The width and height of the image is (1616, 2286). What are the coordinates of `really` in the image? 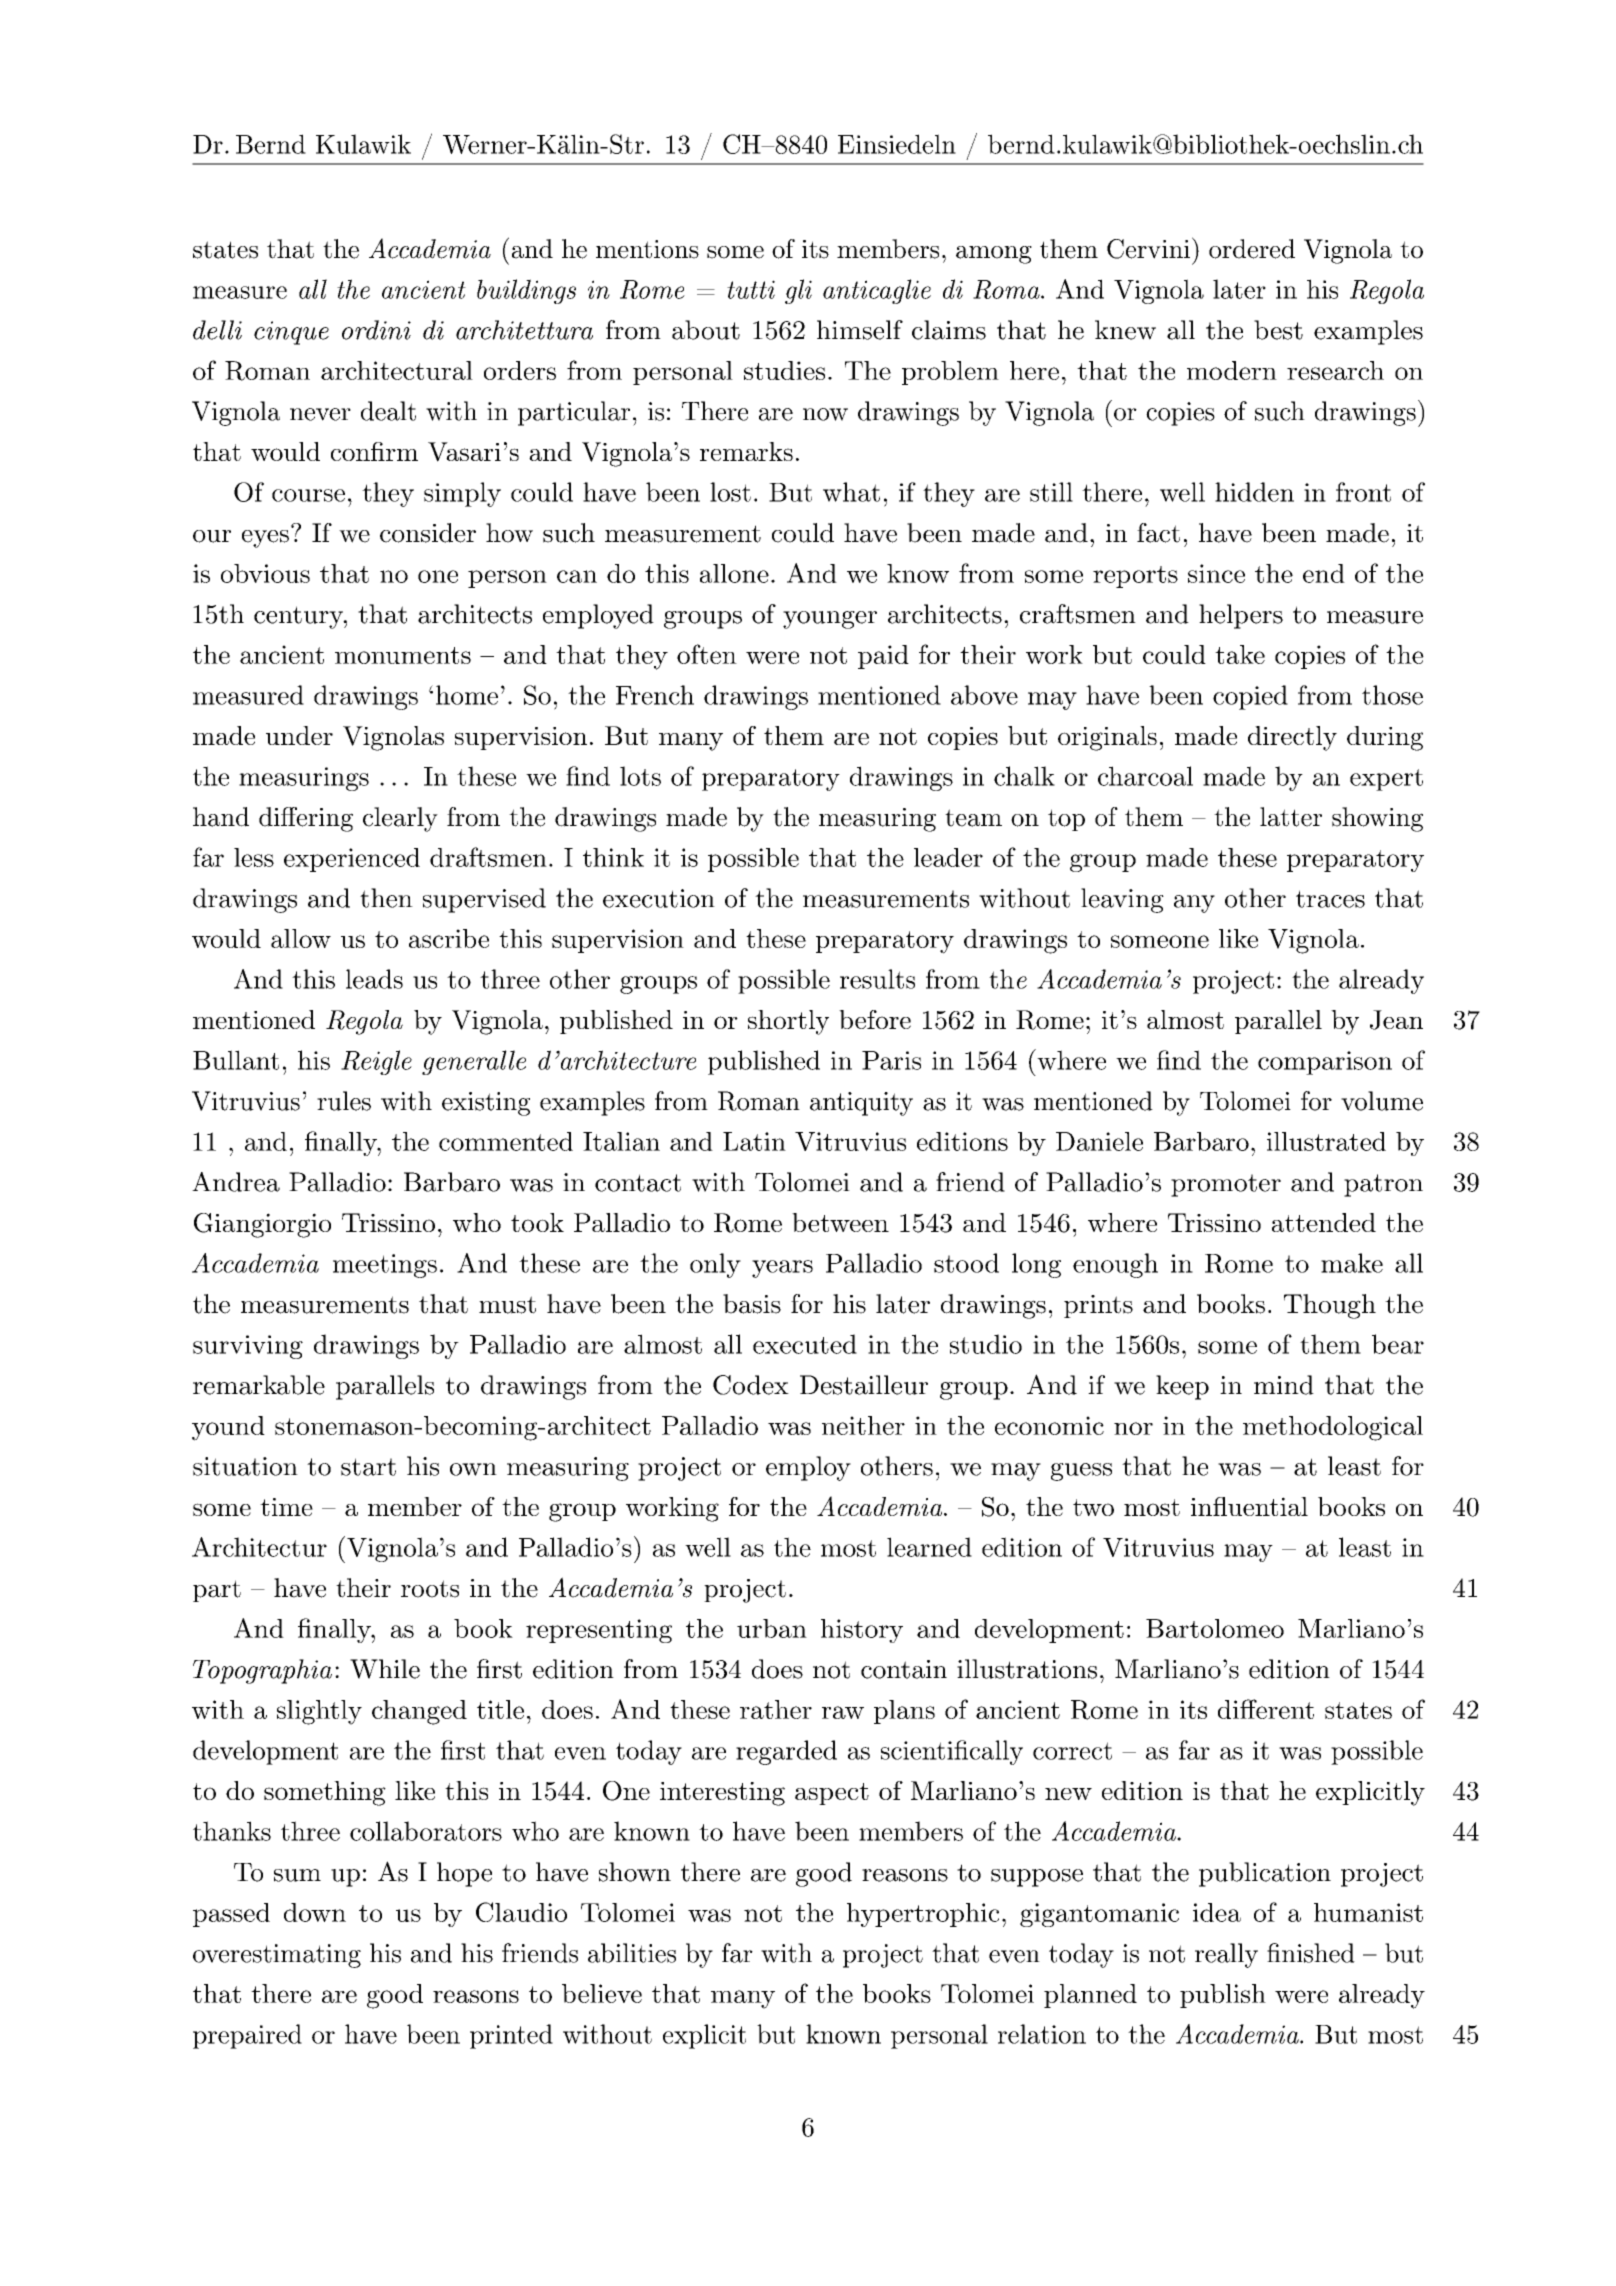 It's located at (1226, 1955).
